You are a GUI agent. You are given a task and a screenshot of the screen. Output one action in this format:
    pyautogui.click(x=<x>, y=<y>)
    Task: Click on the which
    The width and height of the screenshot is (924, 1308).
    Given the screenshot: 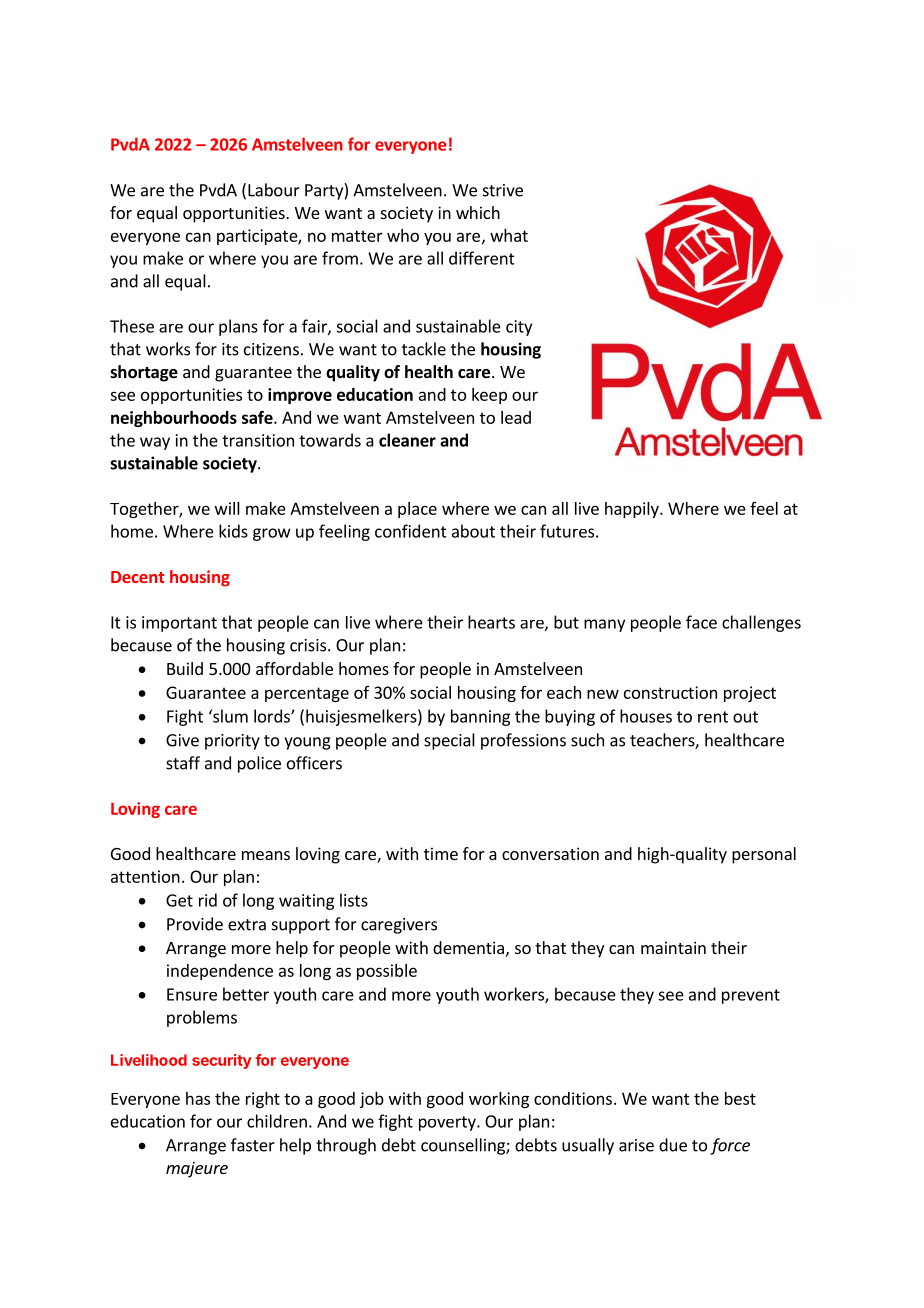 What is the action you would take?
    pyautogui.click(x=478, y=212)
